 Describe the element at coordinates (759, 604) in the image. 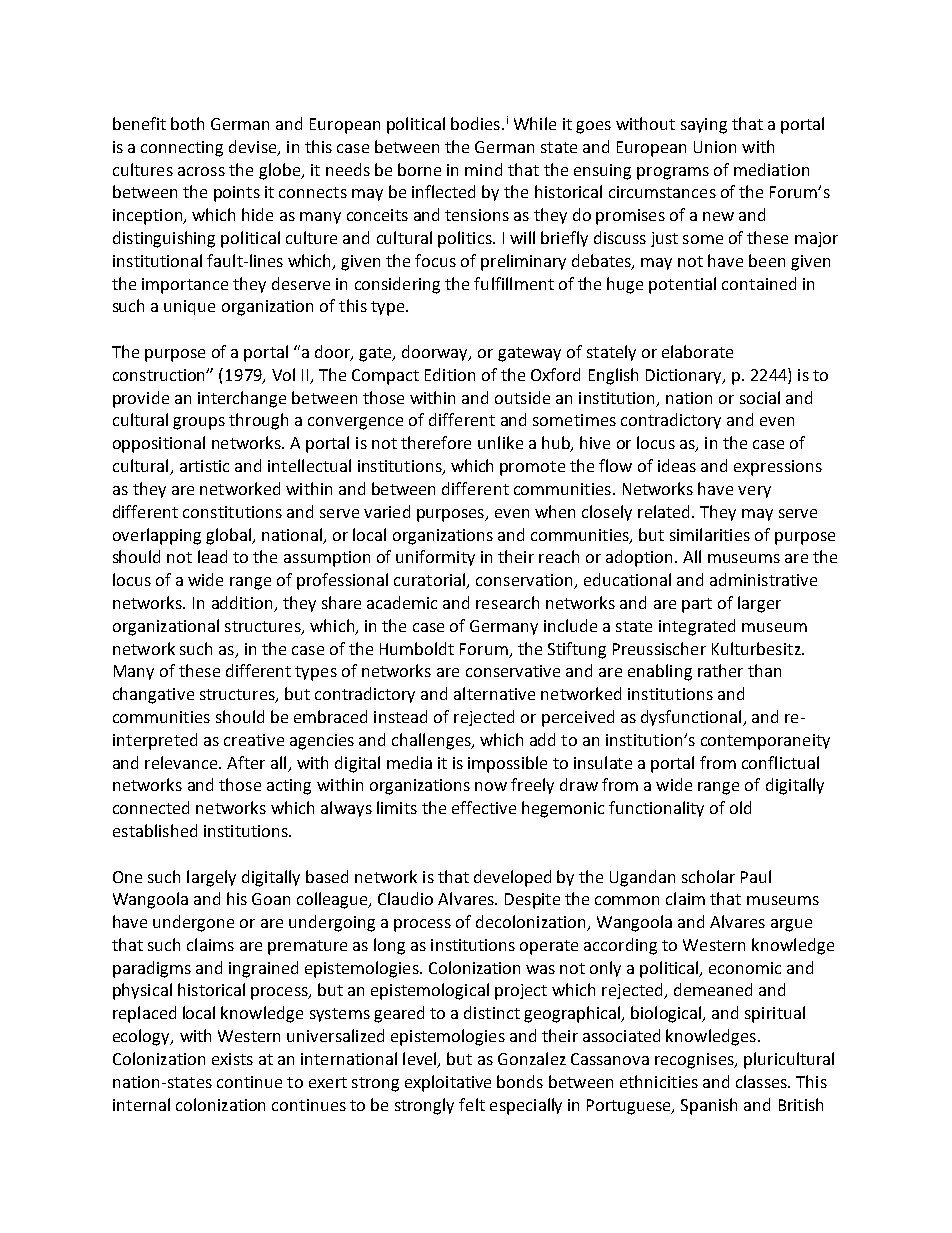

I see `larger` at that location.
